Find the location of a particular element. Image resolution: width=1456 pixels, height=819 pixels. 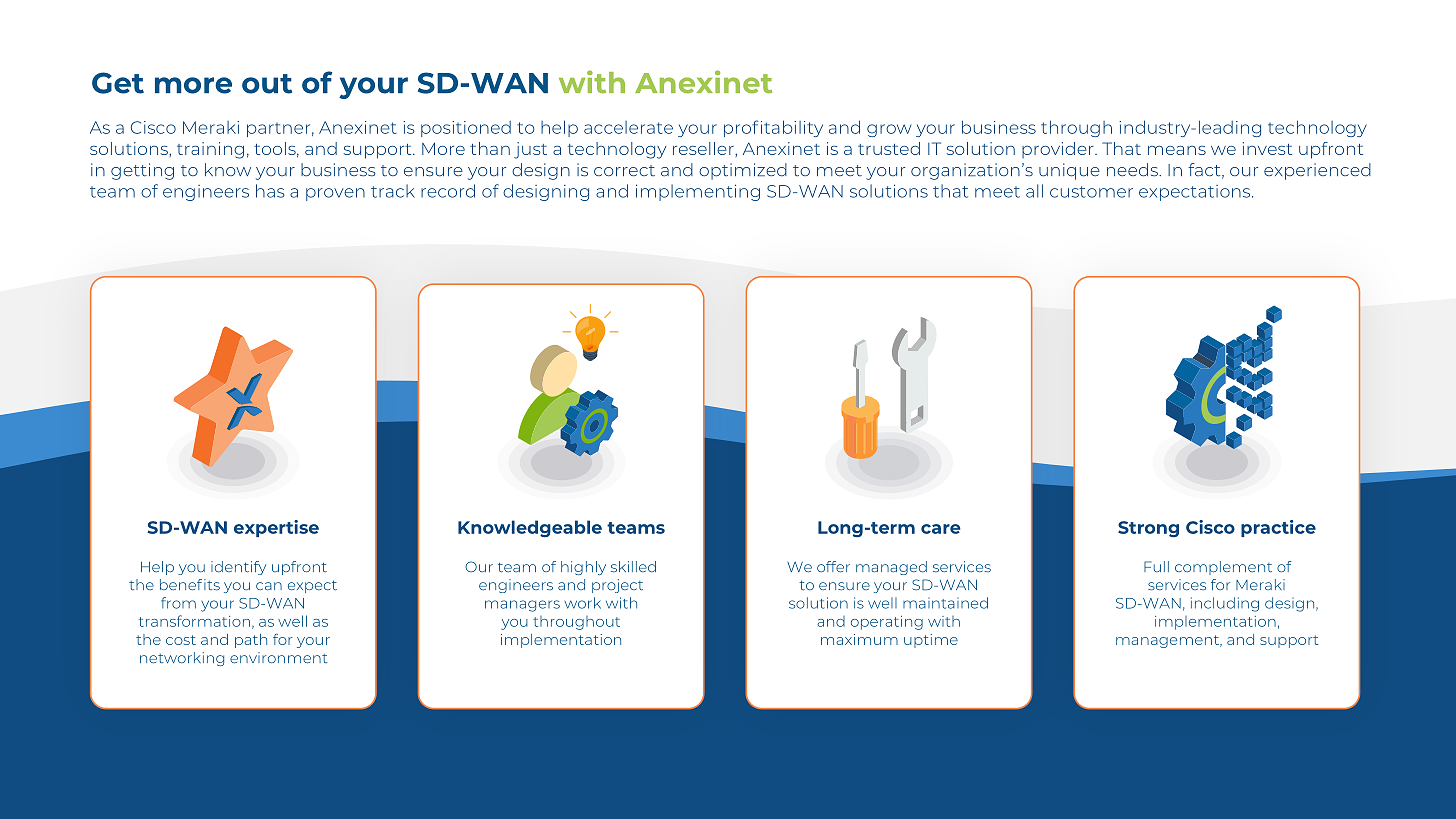

training is located at coordinates (210, 150).
